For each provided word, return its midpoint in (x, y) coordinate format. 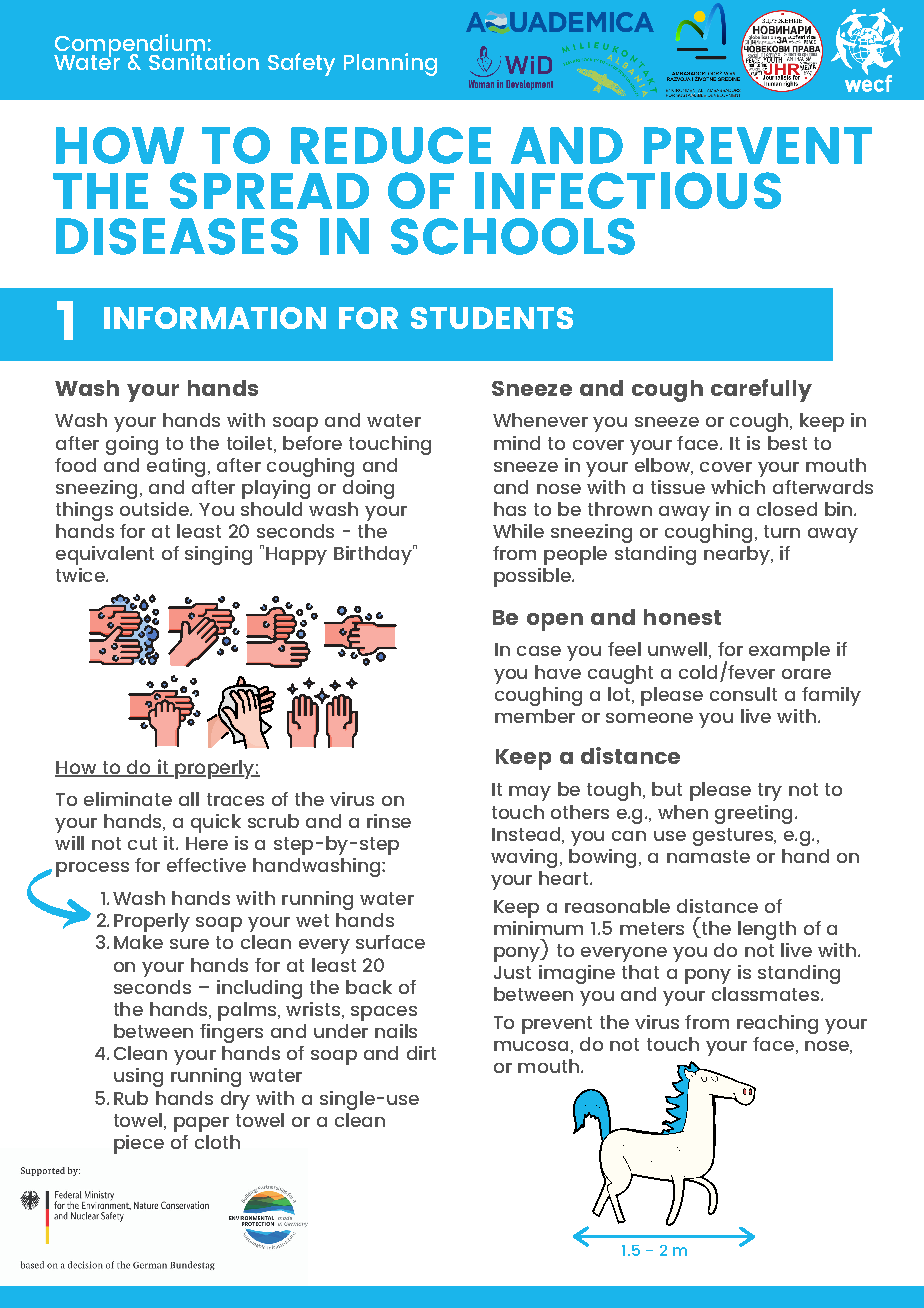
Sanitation (204, 61)
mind (517, 443)
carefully (761, 390)
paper (201, 1124)
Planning (390, 64)
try (770, 792)
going (132, 445)
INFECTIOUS (628, 190)
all (189, 799)
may (530, 793)
